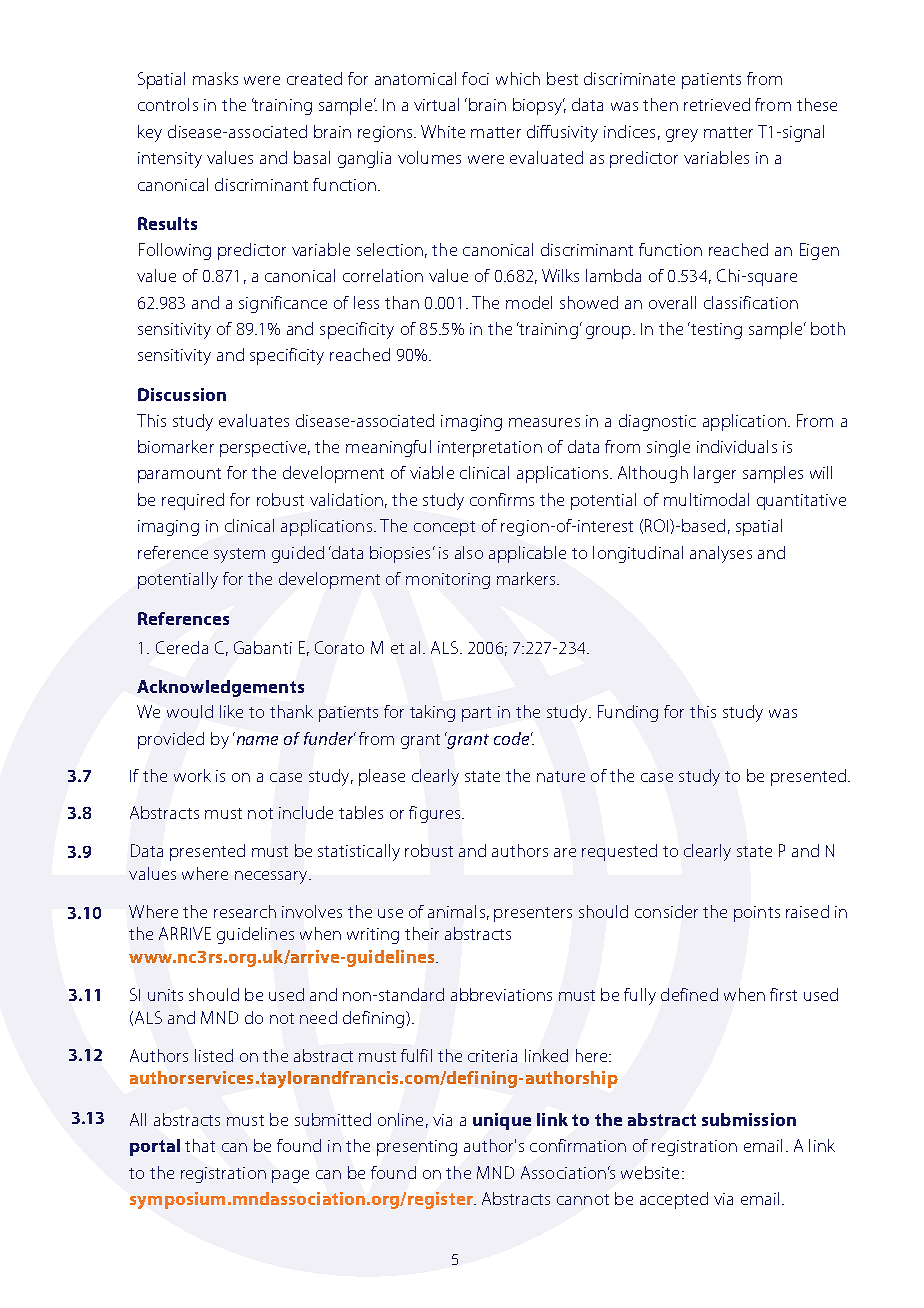 The width and height of the screenshot is (924, 1308). What do you see at coordinates (475, 78) in the screenshot?
I see `foci` at bounding box center [475, 78].
